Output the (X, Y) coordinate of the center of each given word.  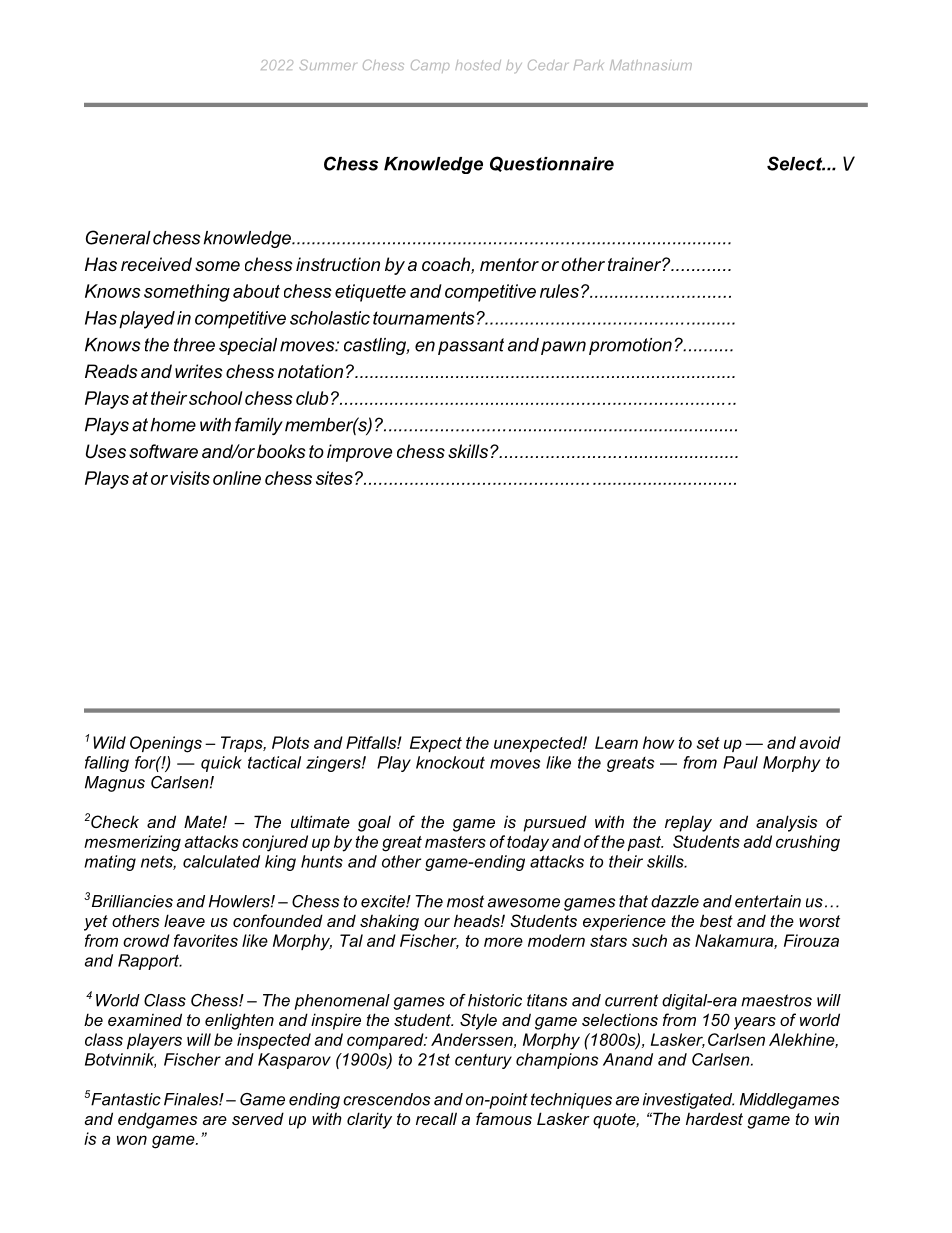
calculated (221, 861)
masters (455, 842)
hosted (478, 65)
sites (334, 478)
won (132, 1140)
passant (471, 346)
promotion (630, 346)
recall (436, 1118)
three (194, 345)
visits (190, 478)
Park (589, 65)
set (708, 743)
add (757, 841)
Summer (327, 65)
